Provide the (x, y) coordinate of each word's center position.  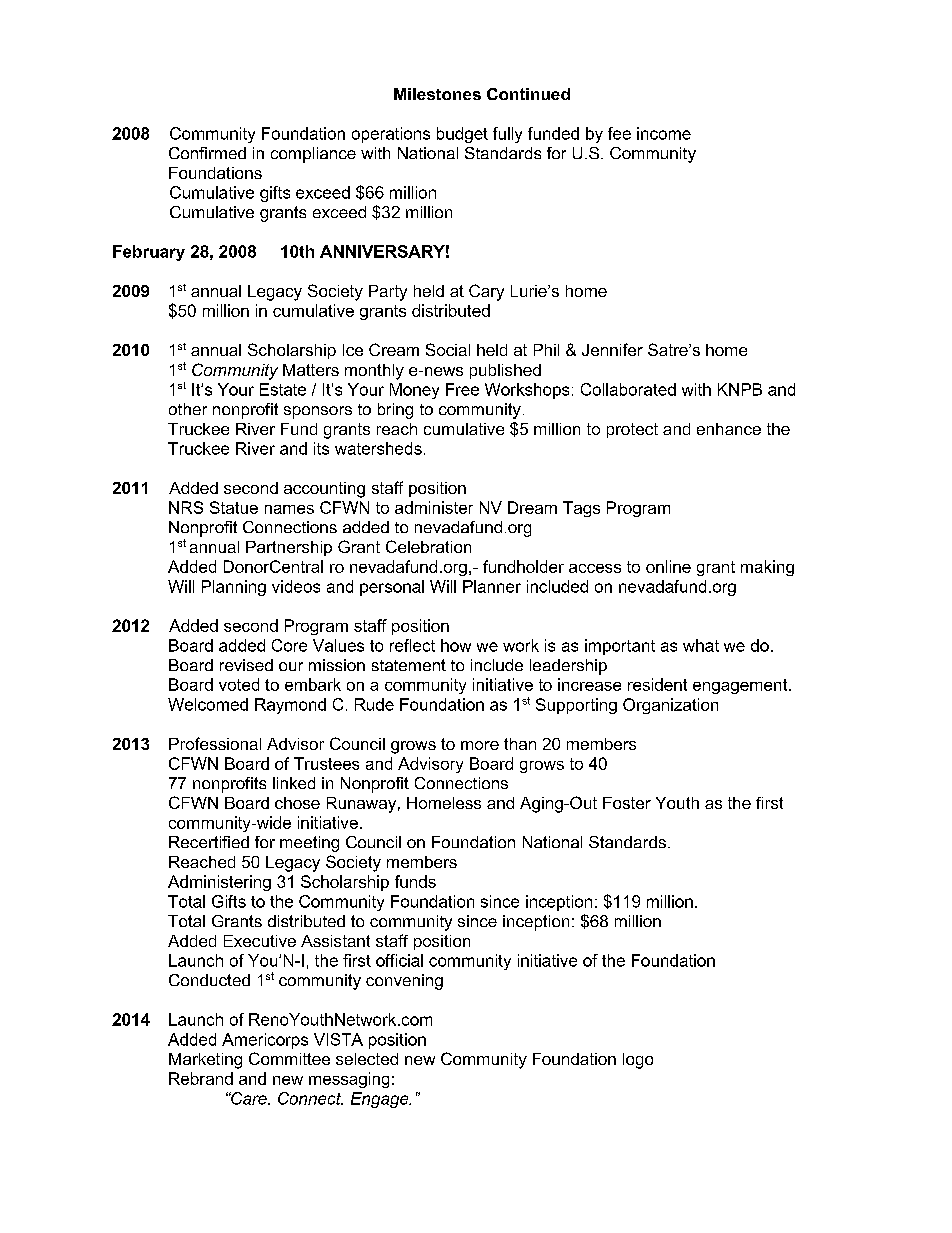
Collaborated (628, 389)
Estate (283, 389)
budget (462, 135)
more (480, 745)
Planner (492, 586)
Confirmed (207, 153)
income (664, 133)
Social (448, 349)
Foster (627, 803)
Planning (234, 588)
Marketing (205, 1061)
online (668, 566)
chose (297, 803)
